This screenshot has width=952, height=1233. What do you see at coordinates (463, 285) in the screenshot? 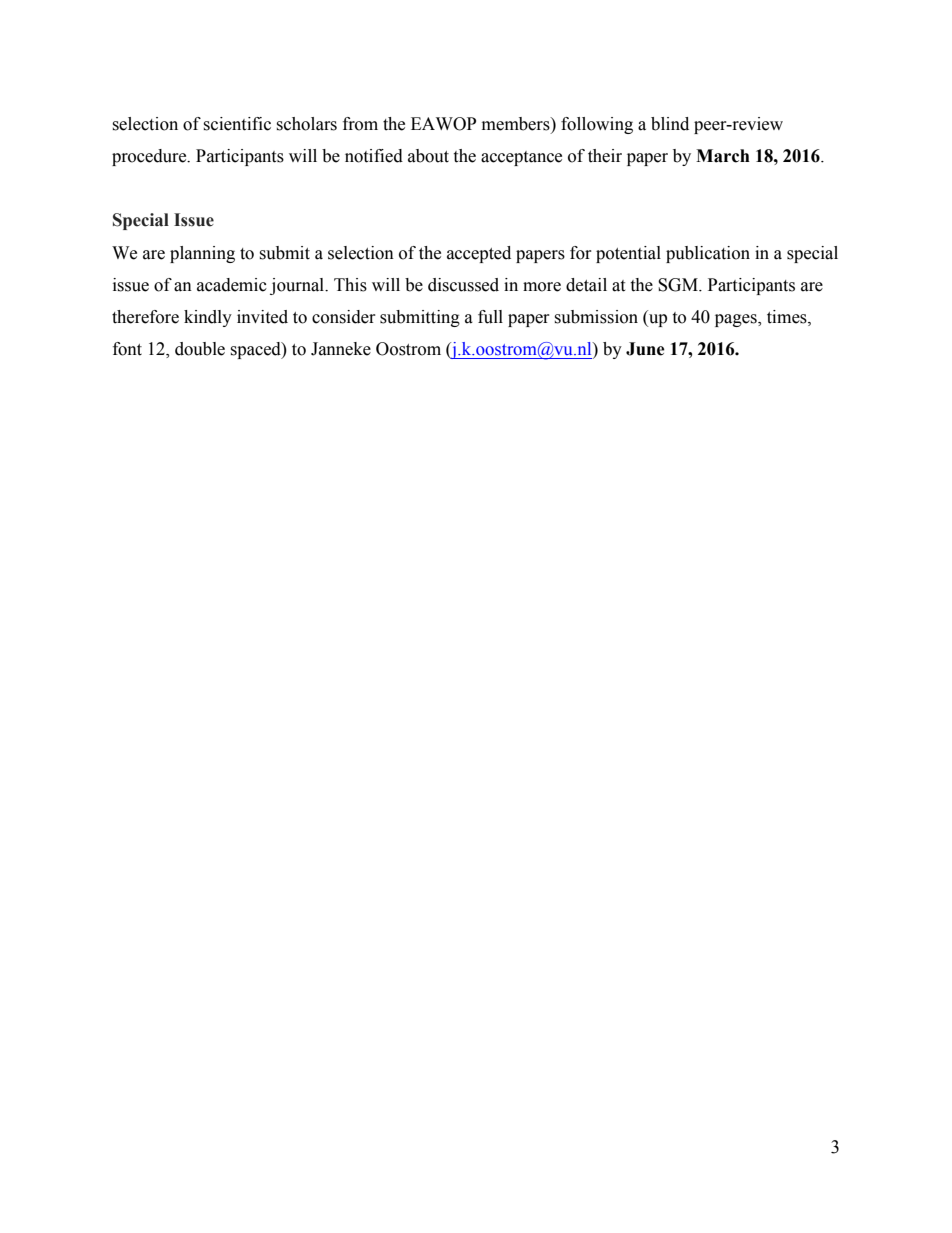
I see `discussed` at bounding box center [463, 285].
